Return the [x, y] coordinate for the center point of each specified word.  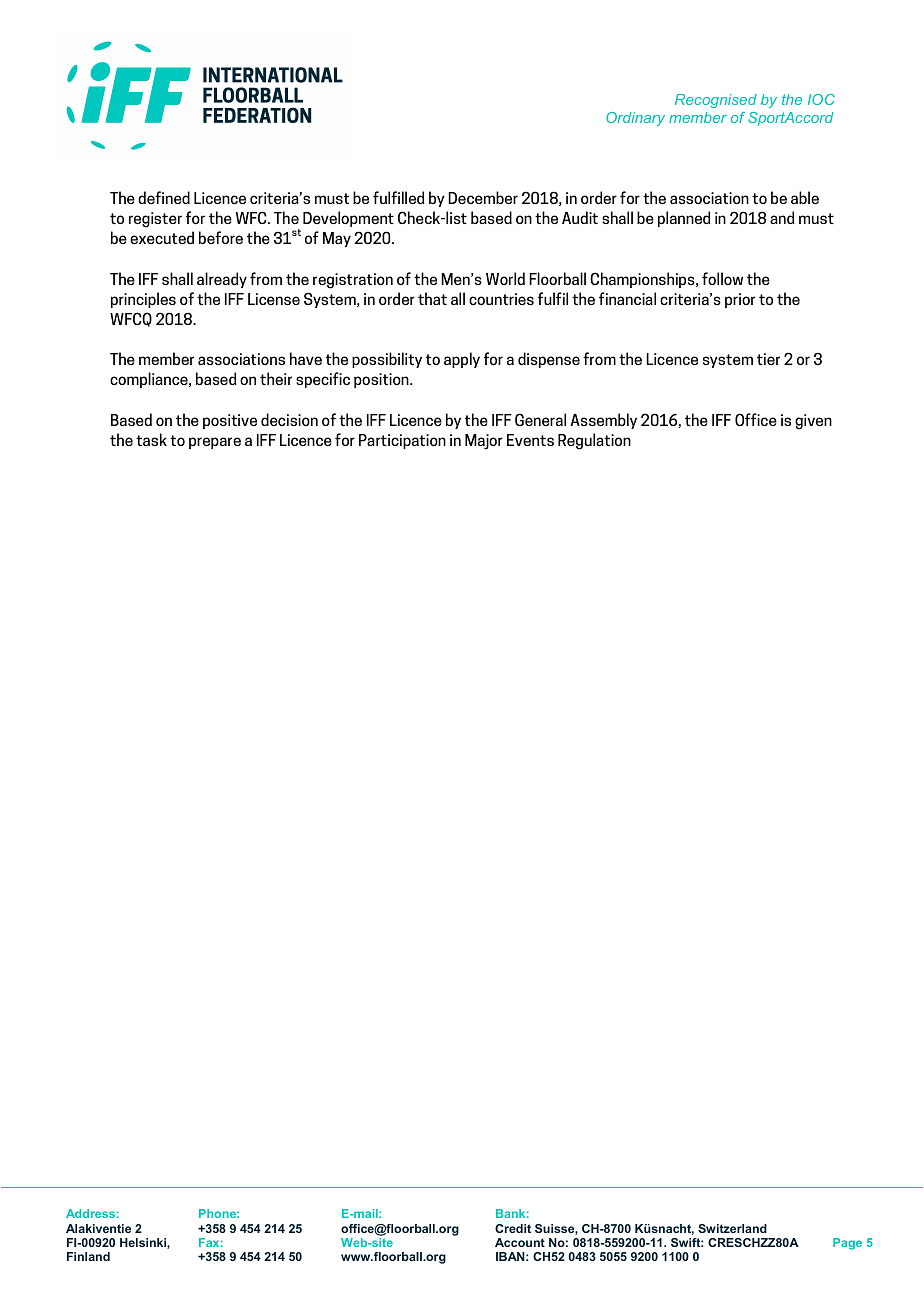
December [483, 197]
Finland [88, 1256]
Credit [513, 1228]
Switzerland [732, 1228]
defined [164, 197]
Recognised [716, 101]
